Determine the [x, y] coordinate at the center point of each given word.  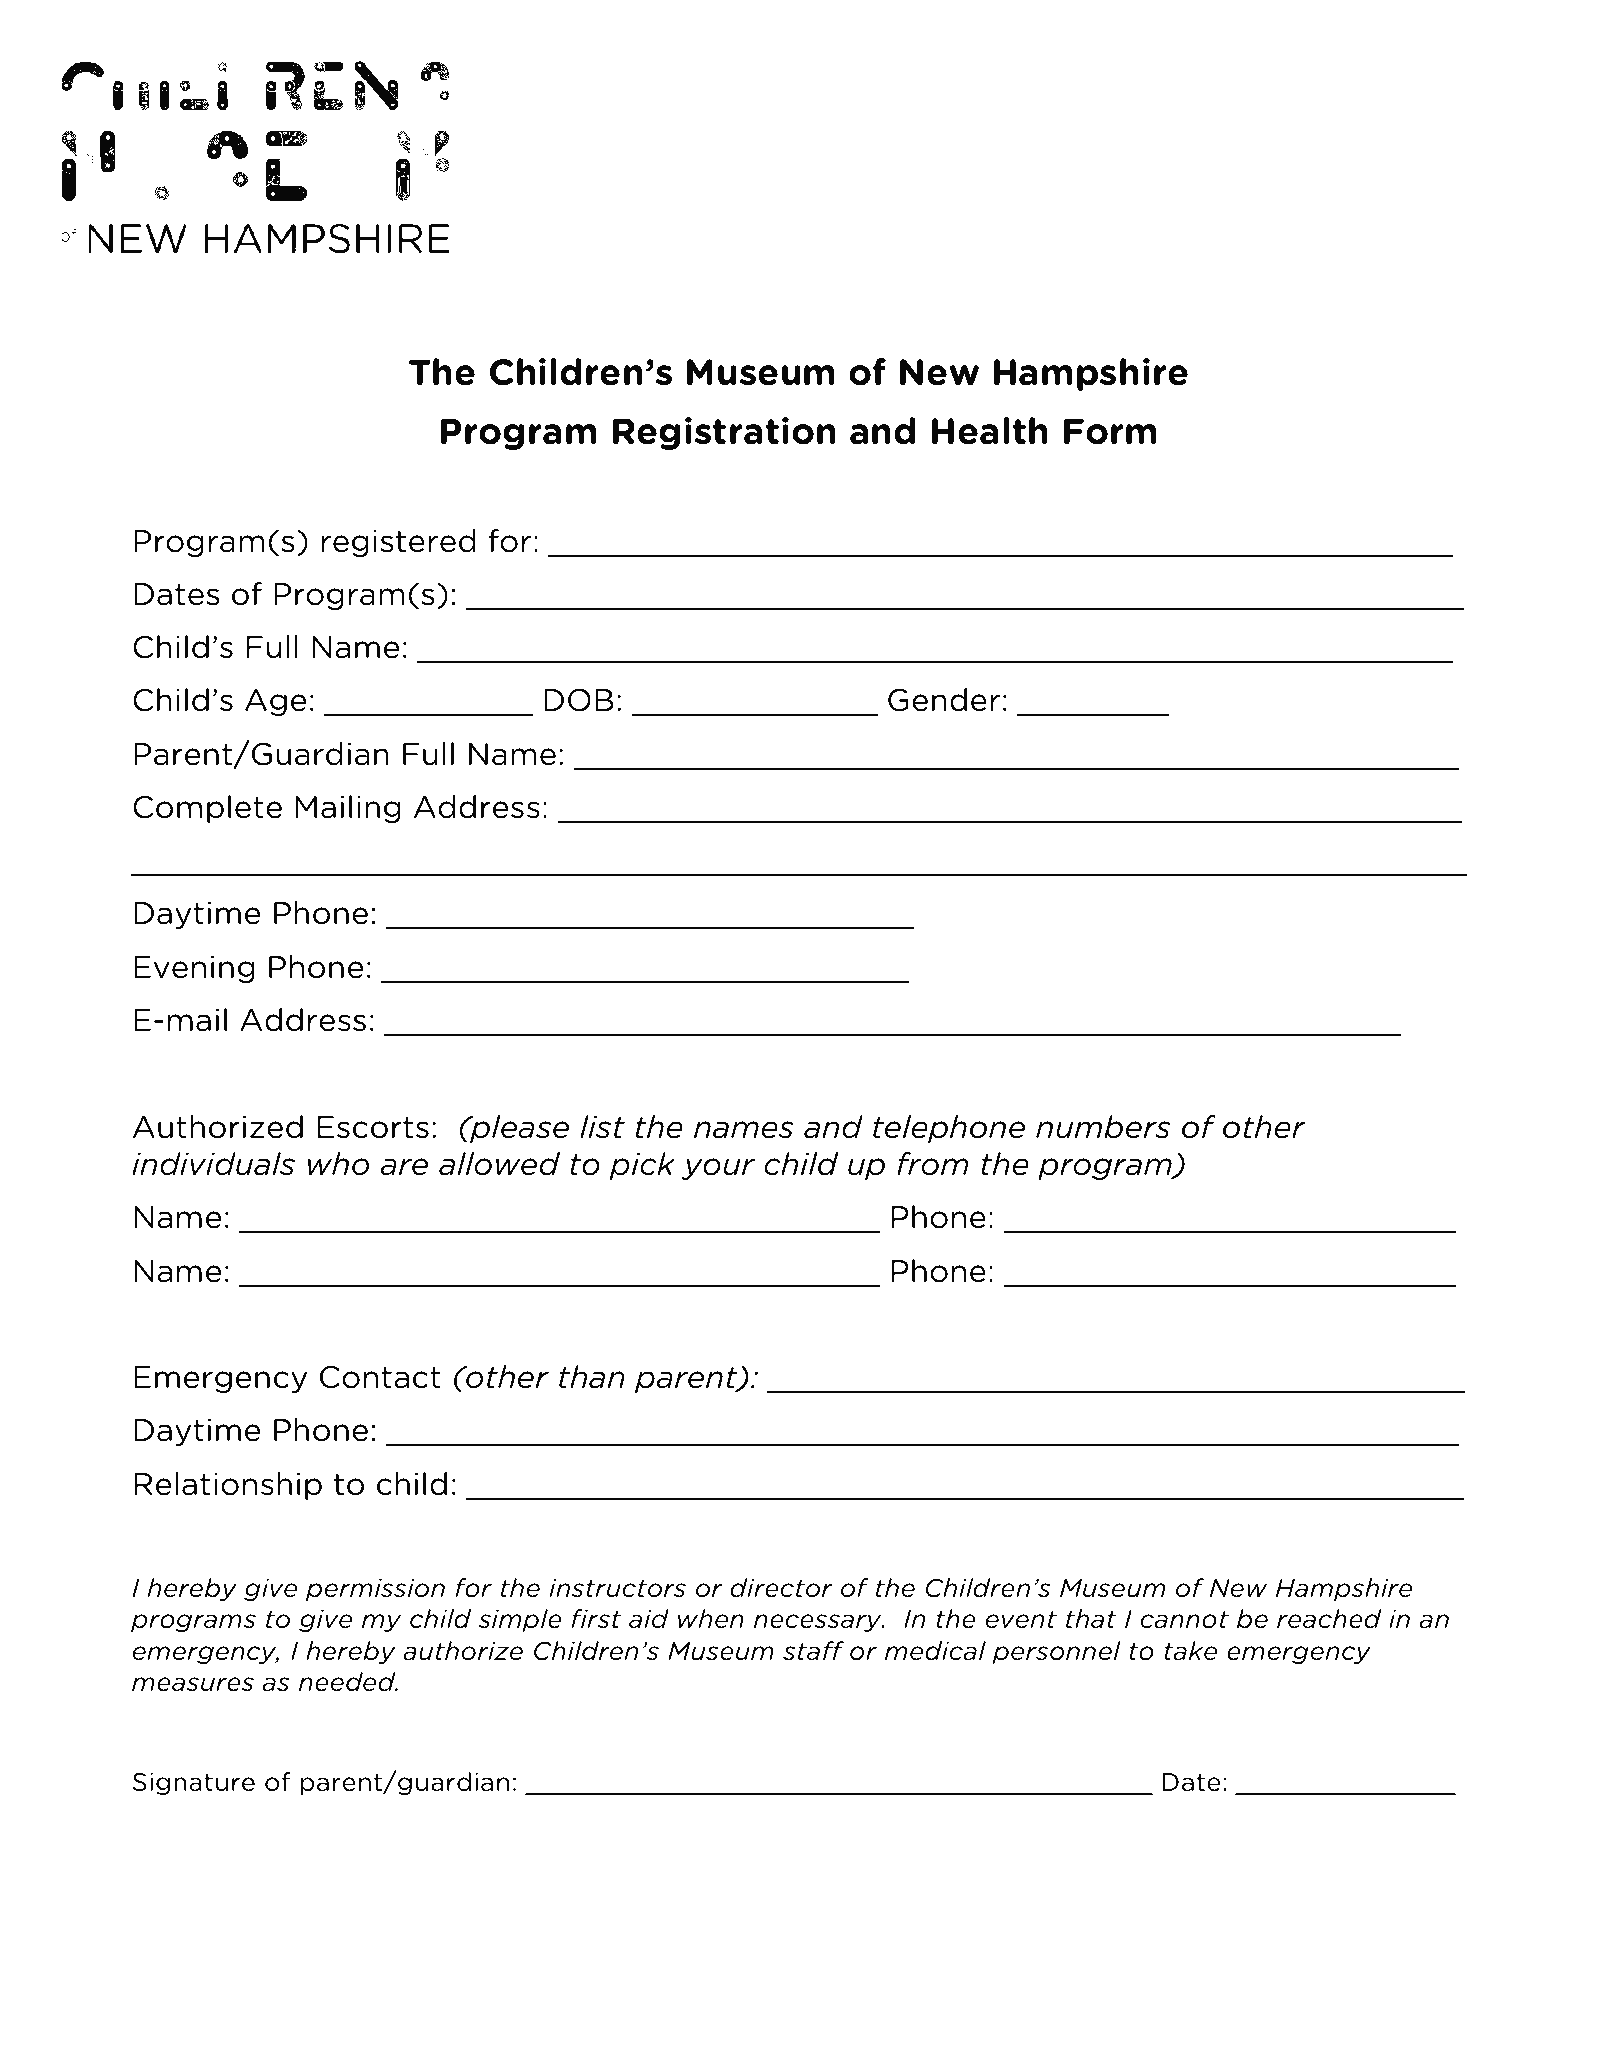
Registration [724, 433]
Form [1110, 431]
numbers [1103, 1127]
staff [813, 1651]
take [1190, 1651]
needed [348, 1682]
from [933, 1164]
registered [398, 543]
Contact [380, 1377]
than [592, 1377]
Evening [194, 969]
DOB [579, 700]
